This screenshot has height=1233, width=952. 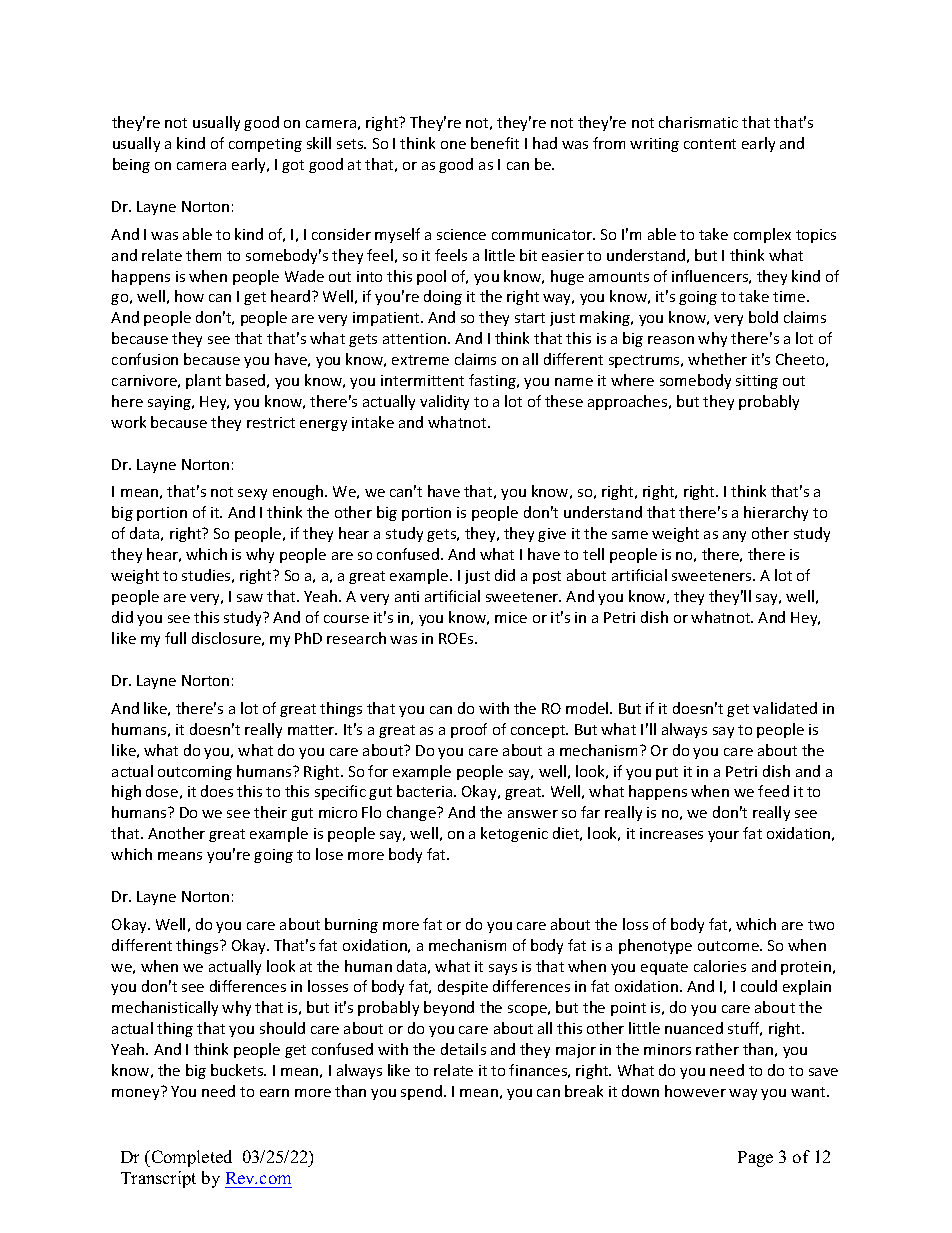 What do you see at coordinates (710, 144) in the screenshot?
I see `content` at bounding box center [710, 144].
